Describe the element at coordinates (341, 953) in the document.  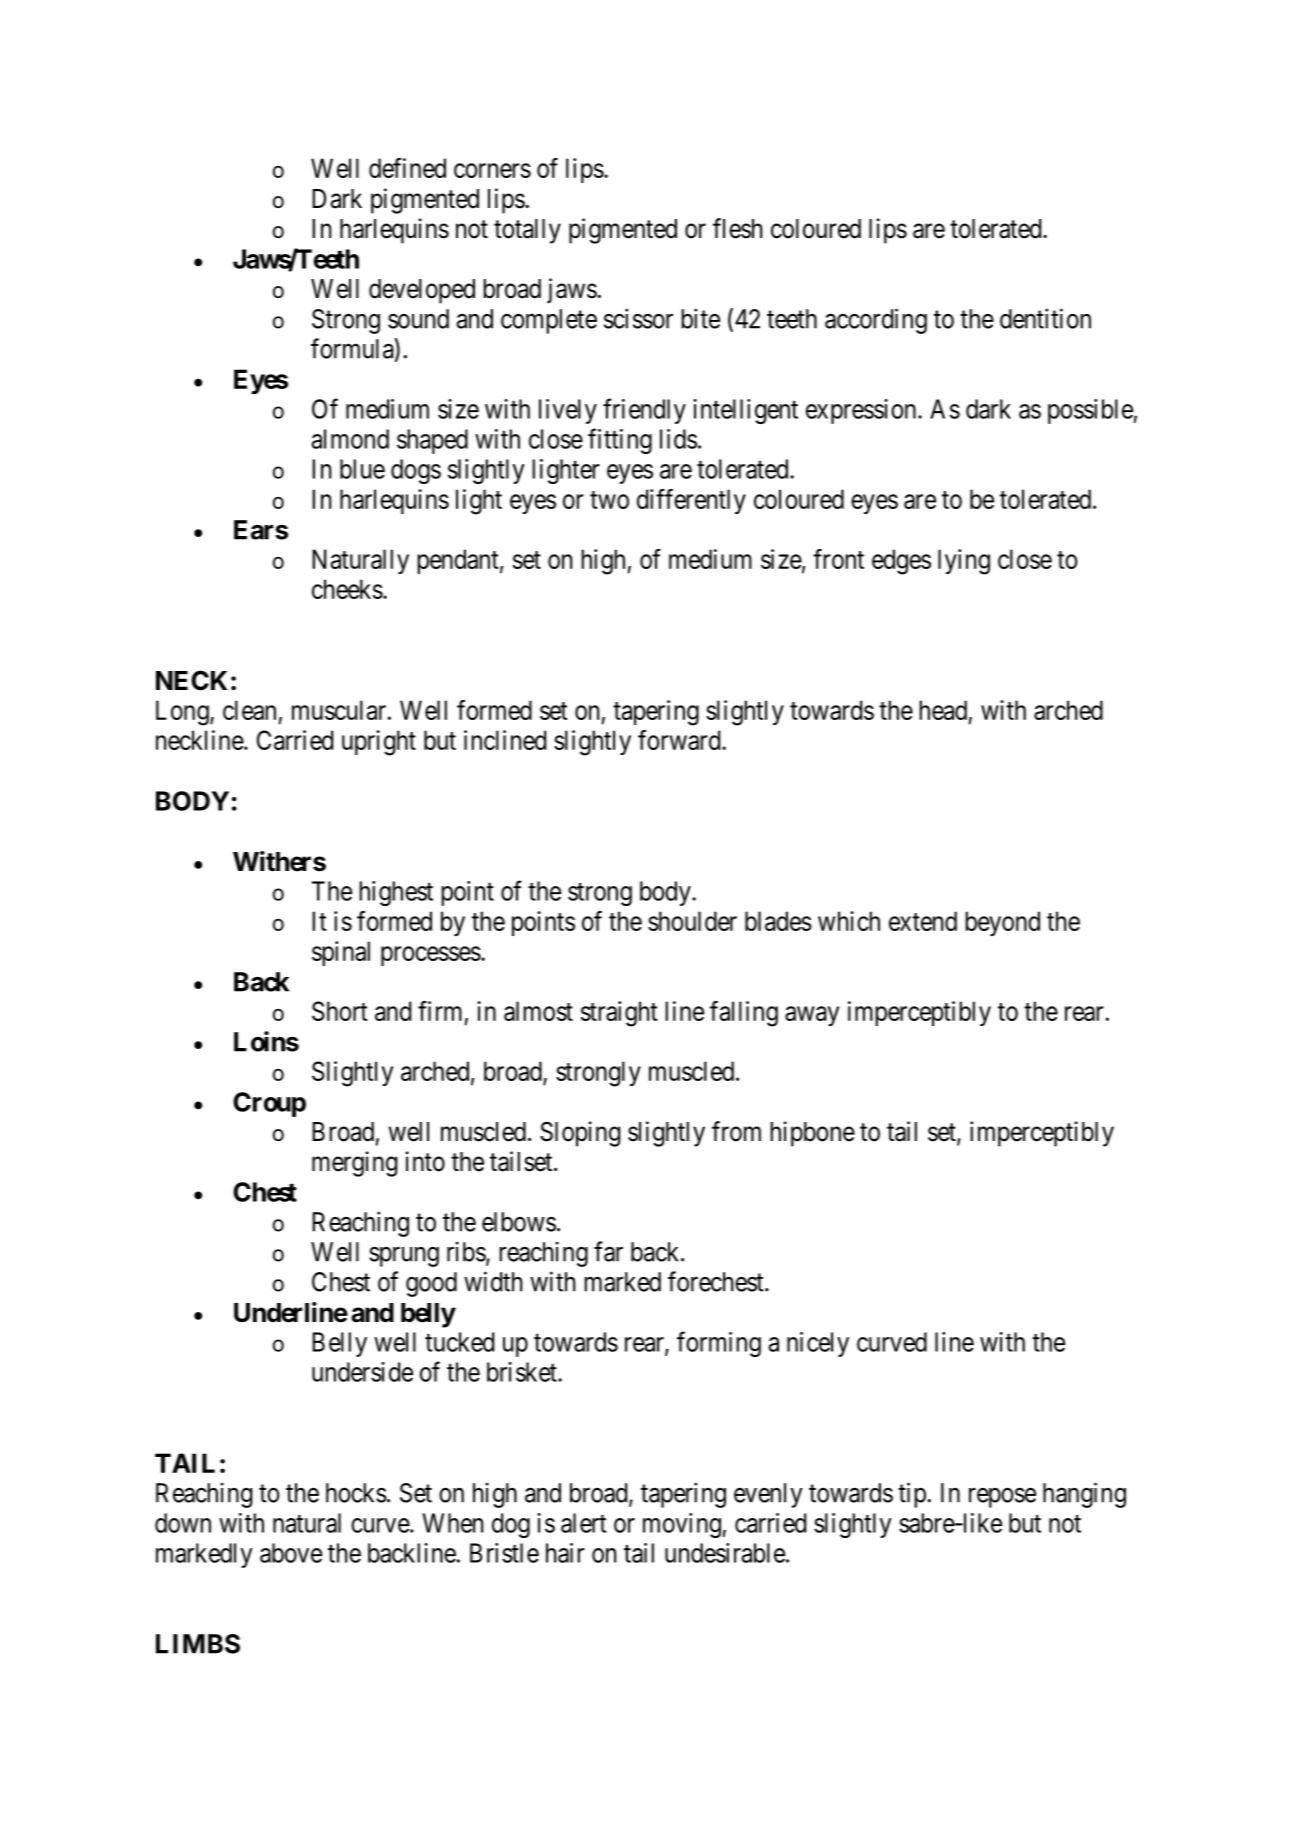
I see `spinal` at that location.
